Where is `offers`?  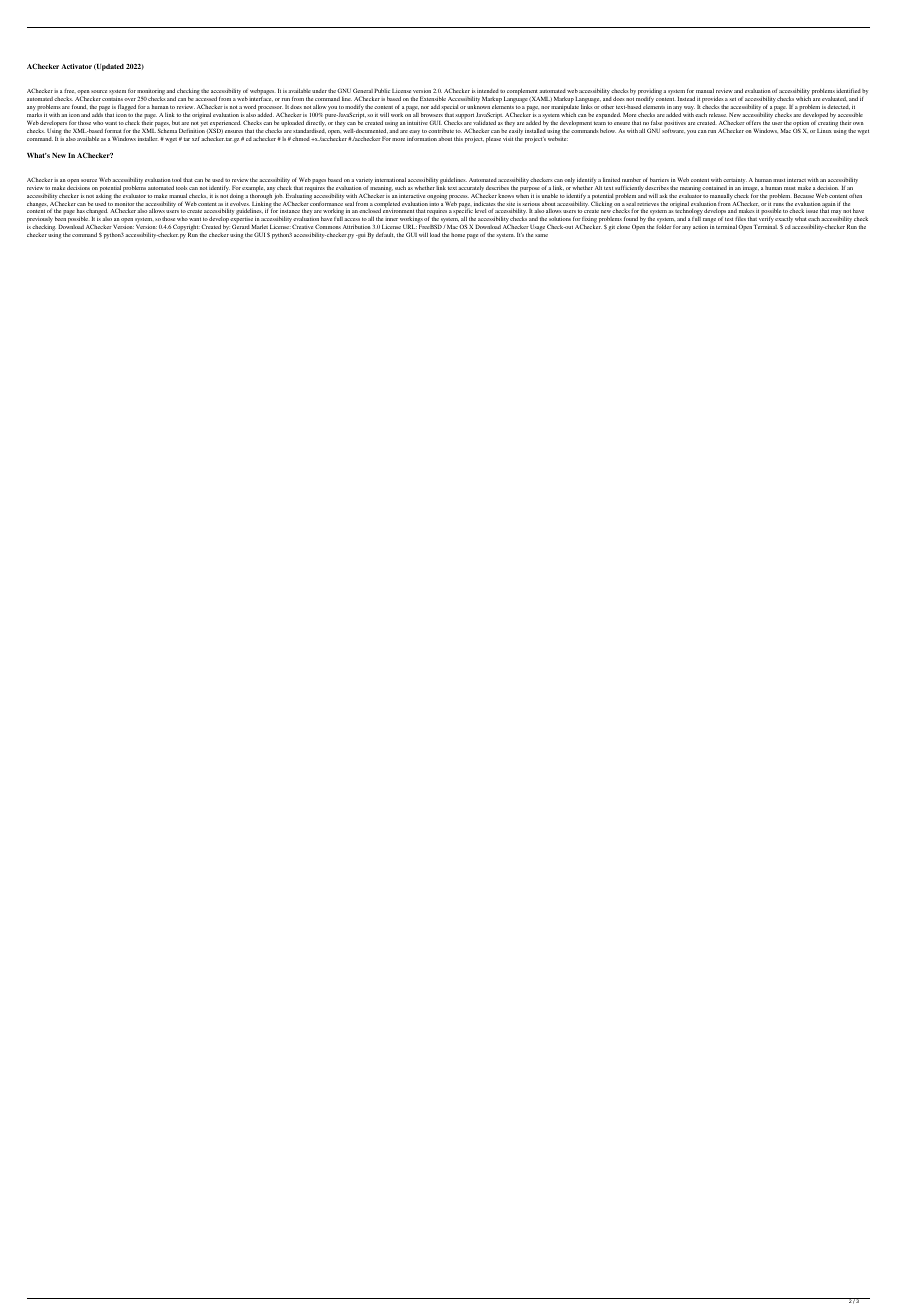
offers is located at coordinates (753, 122).
